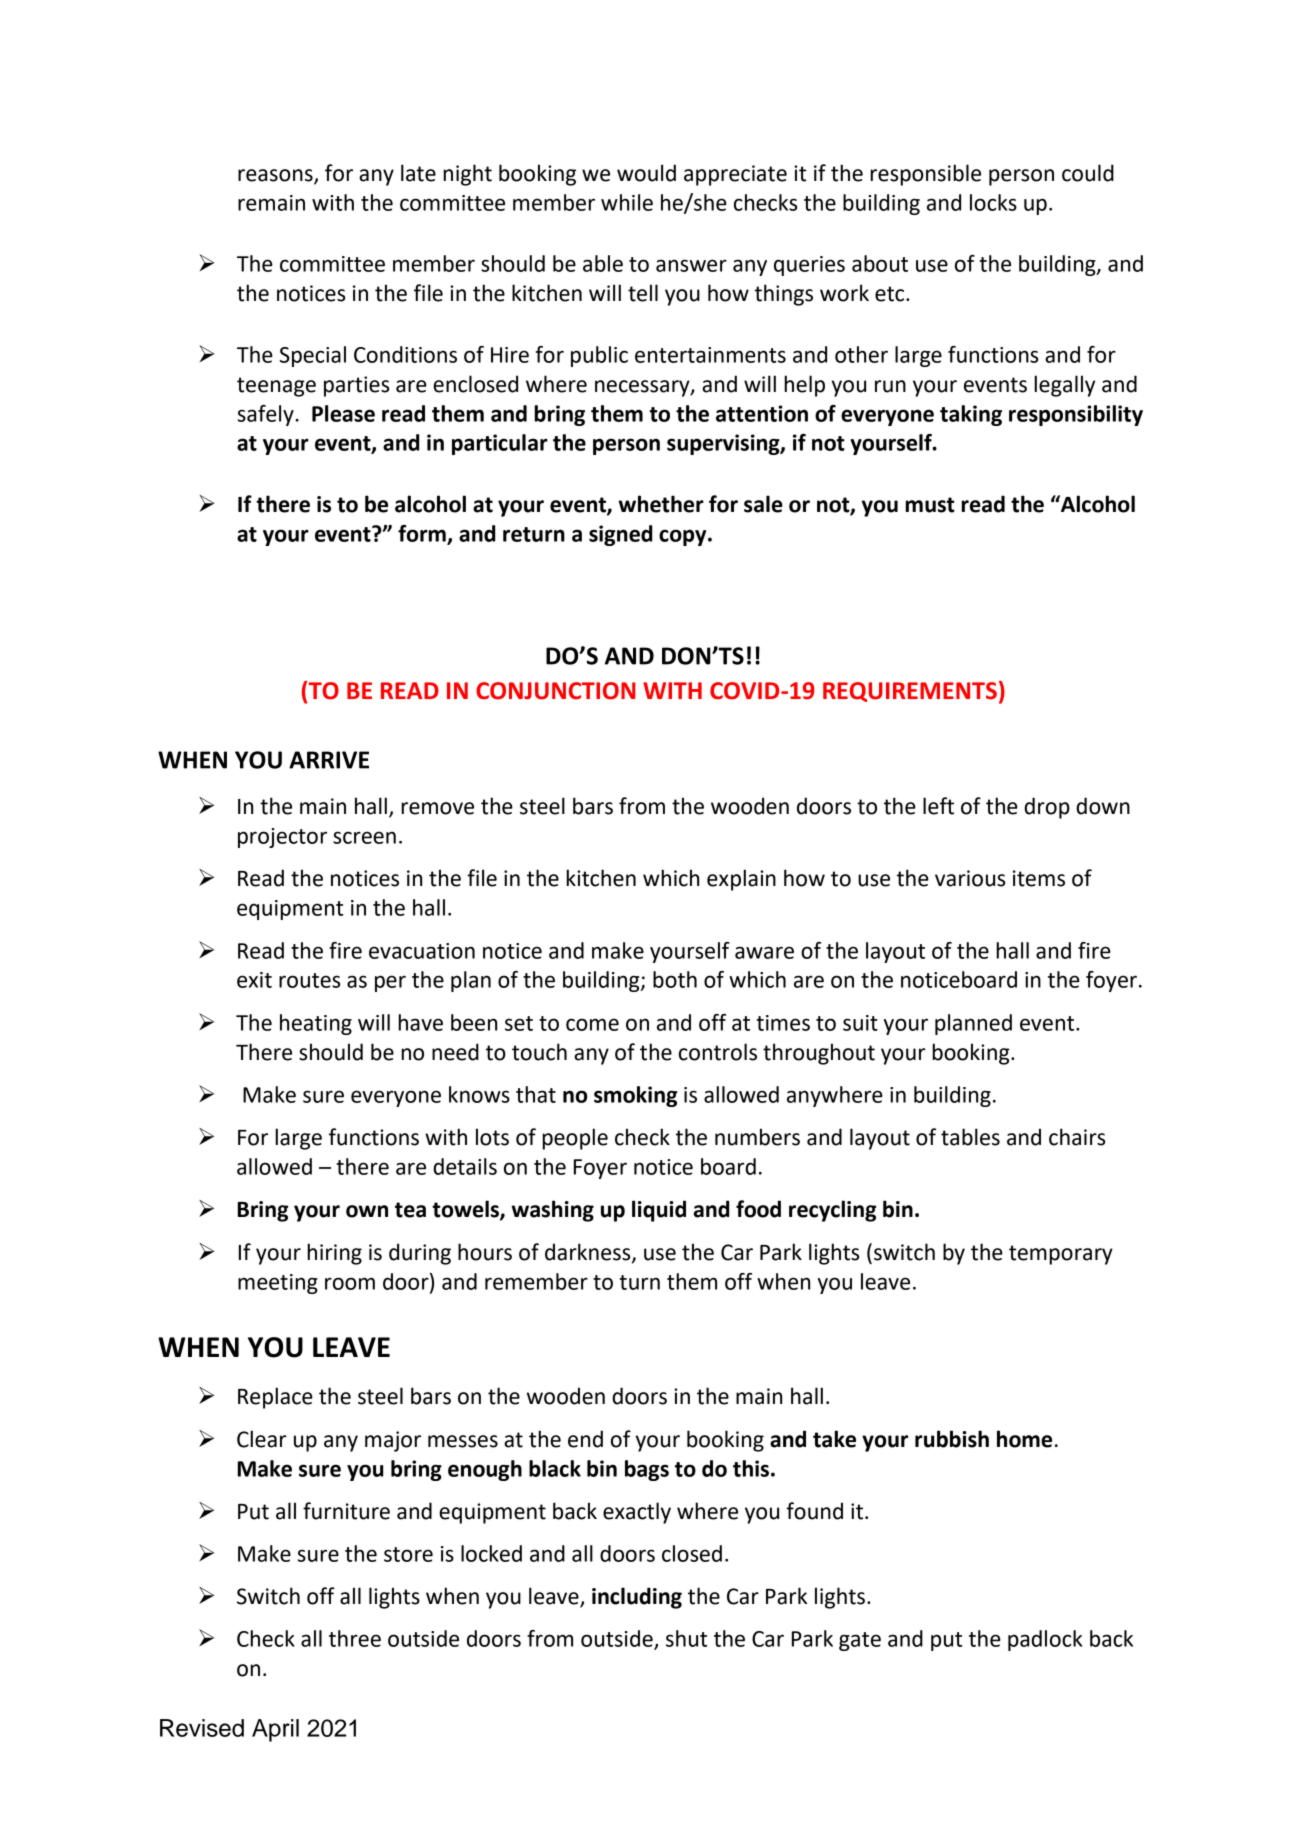 This image has width=1306, height=1847. I want to click on reasons, so click(276, 176).
